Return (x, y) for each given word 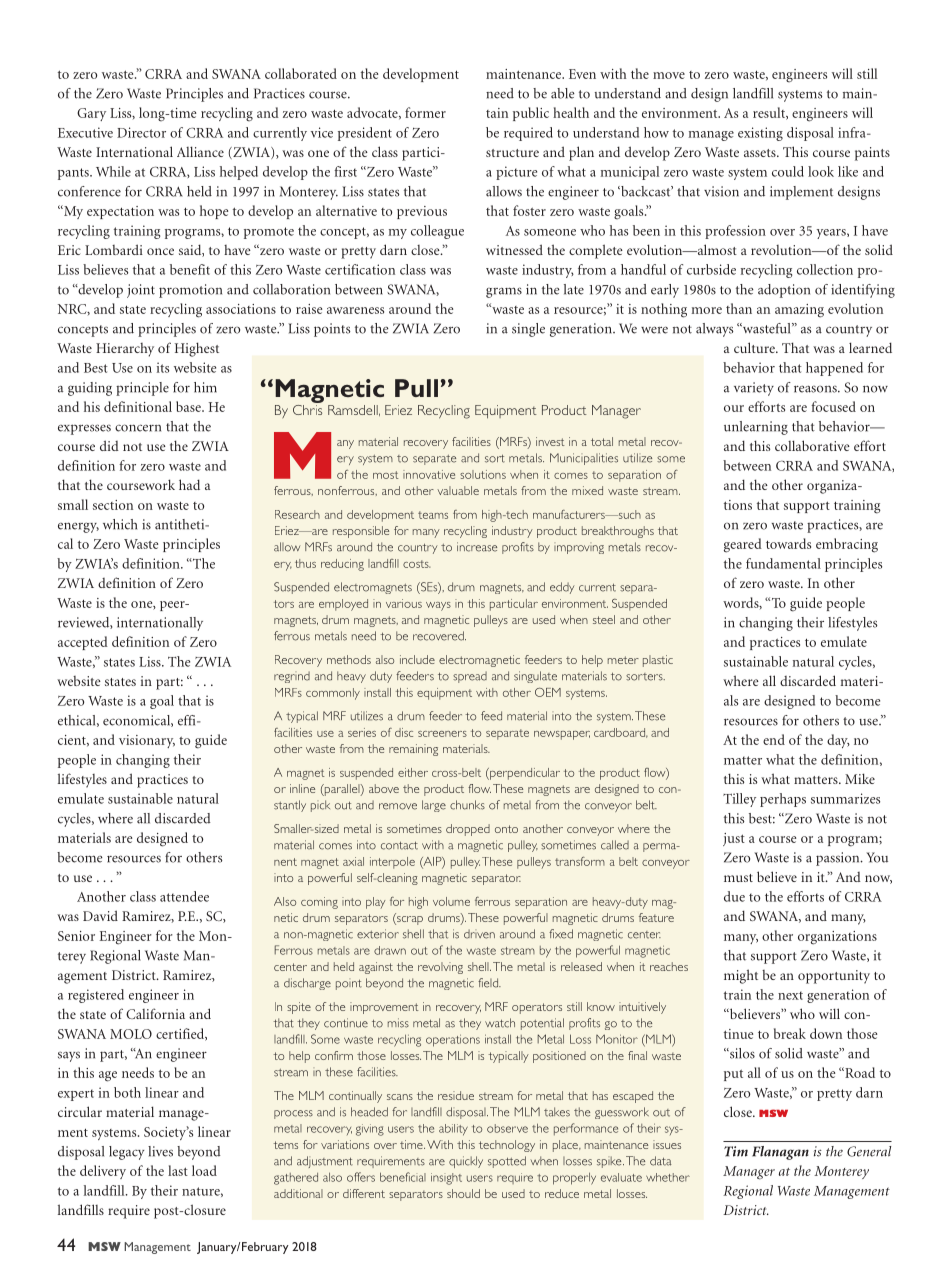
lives (160, 1151)
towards (788, 543)
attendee (184, 896)
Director (141, 132)
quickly (466, 1162)
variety (754, 389)
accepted (83, 643)
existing (760, 134)
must (738, 878)
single (528, 330)
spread (470, 677)
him (205, 387)
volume (451, 901)
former (425, 112)
